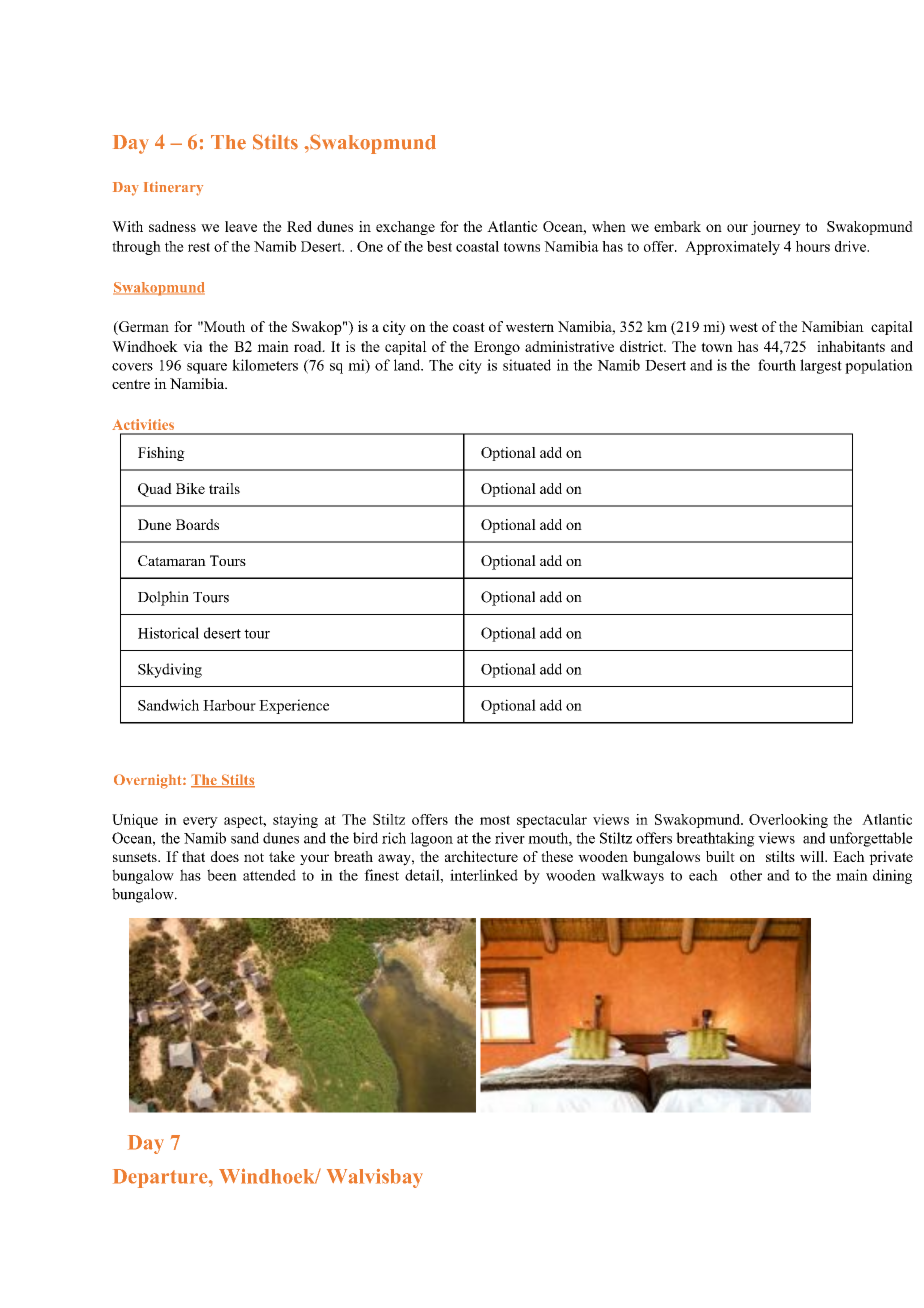  I want to click on architecture, so click(481, 856).
